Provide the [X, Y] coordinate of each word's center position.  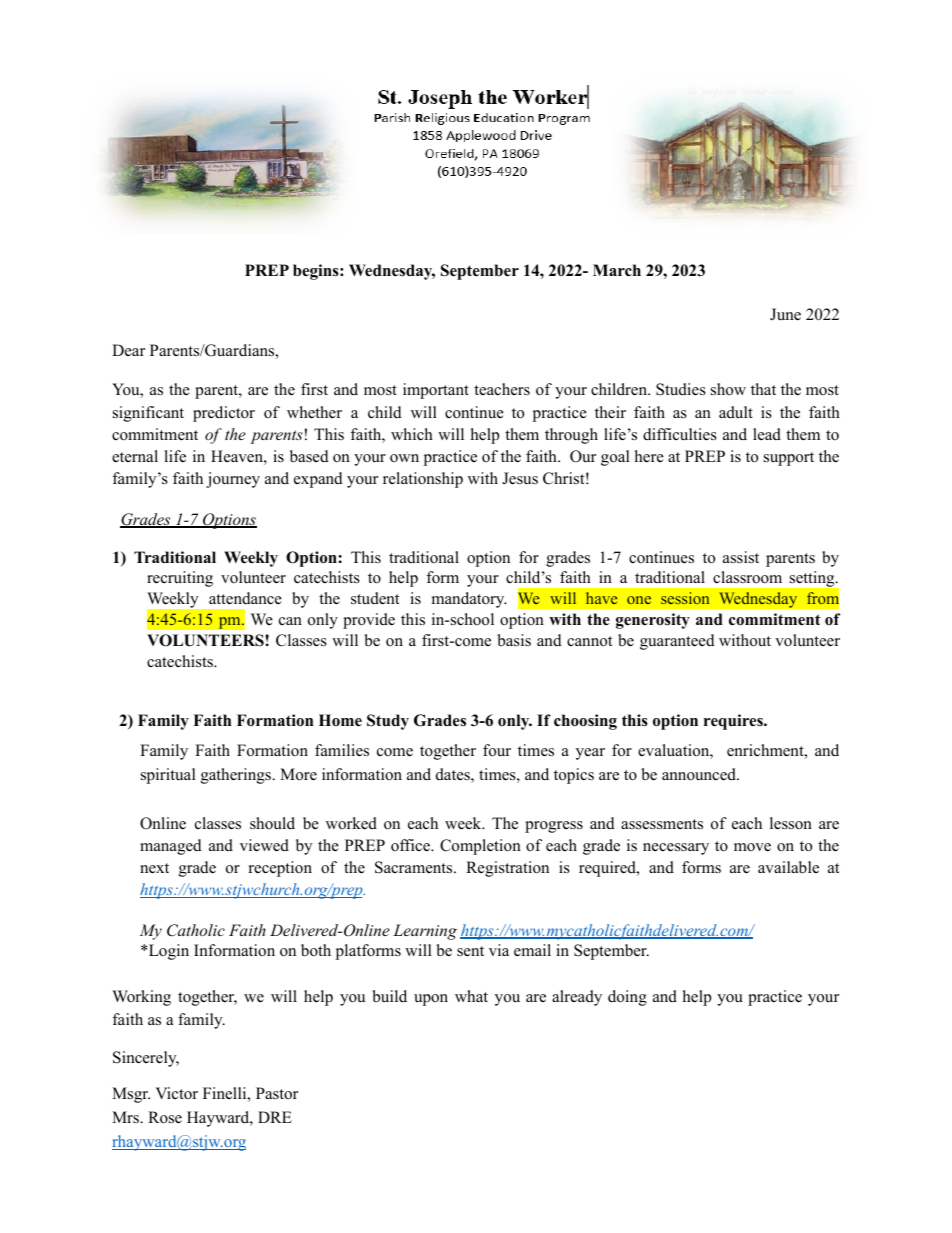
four [497, 750]
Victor [176, 1093]
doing [627, 998]
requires [734, 722]
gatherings [237, 776]
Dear [128, 350]
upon [431, 1000]
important [436, 391]
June [785, 314]
